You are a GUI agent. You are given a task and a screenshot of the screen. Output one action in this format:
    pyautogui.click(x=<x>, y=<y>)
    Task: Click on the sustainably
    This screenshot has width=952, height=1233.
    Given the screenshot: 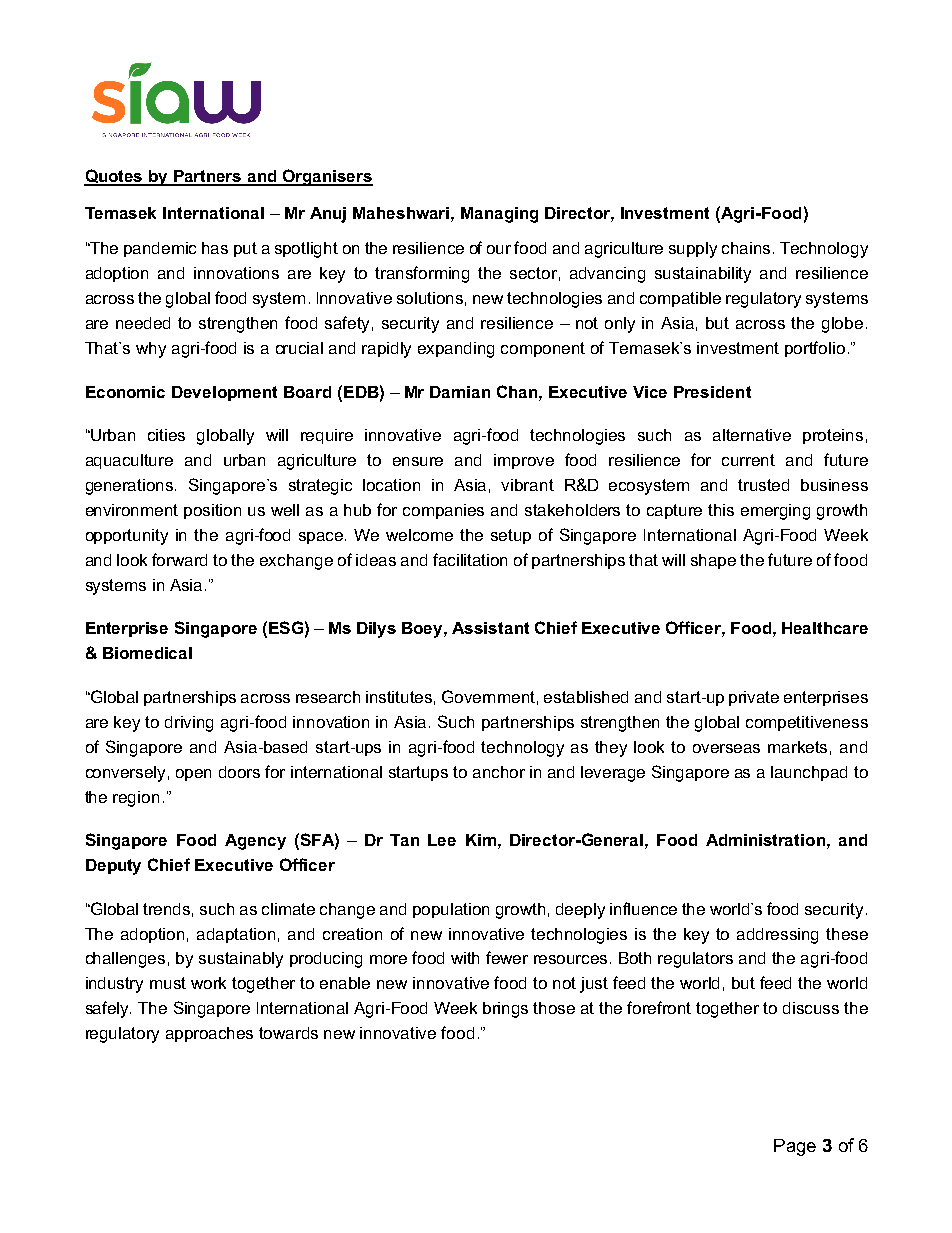 What is the action you would take?
    pyautogui.click(x=241, y=960)
